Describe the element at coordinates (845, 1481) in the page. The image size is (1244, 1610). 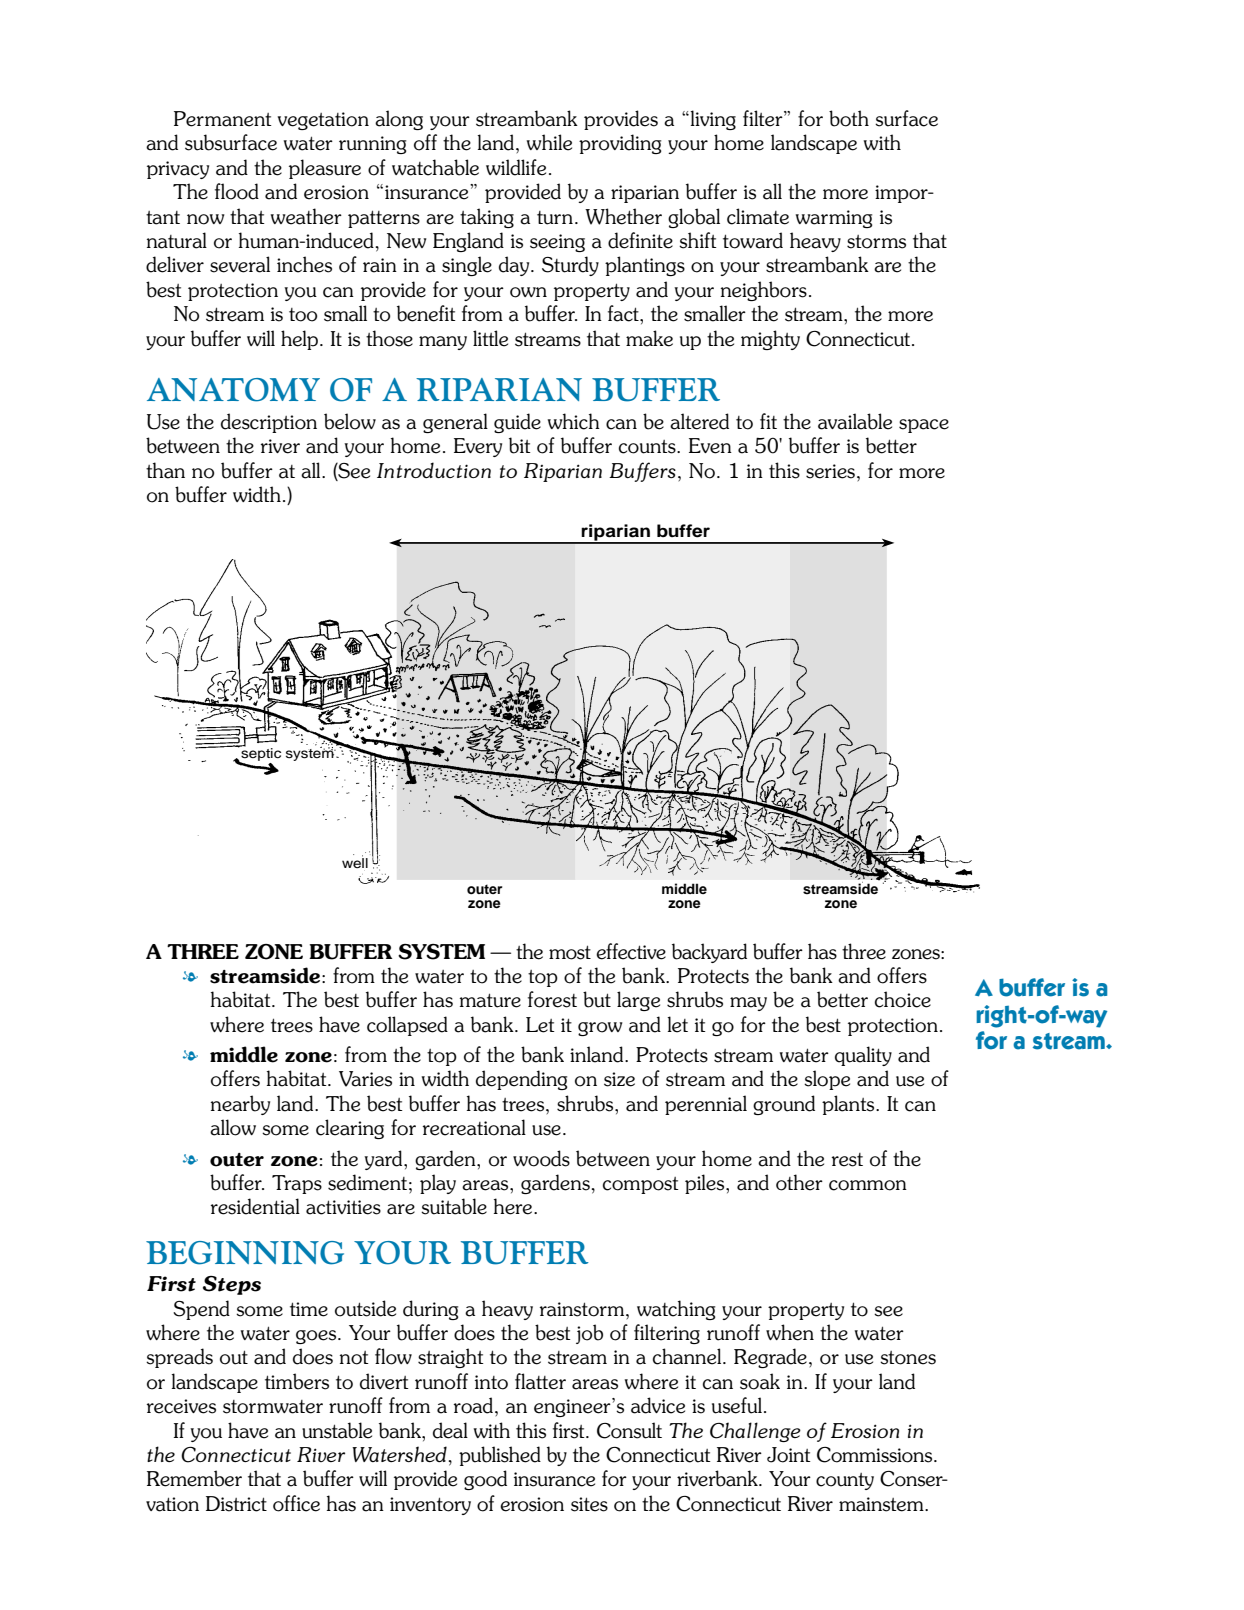
I see `county` at that location.
